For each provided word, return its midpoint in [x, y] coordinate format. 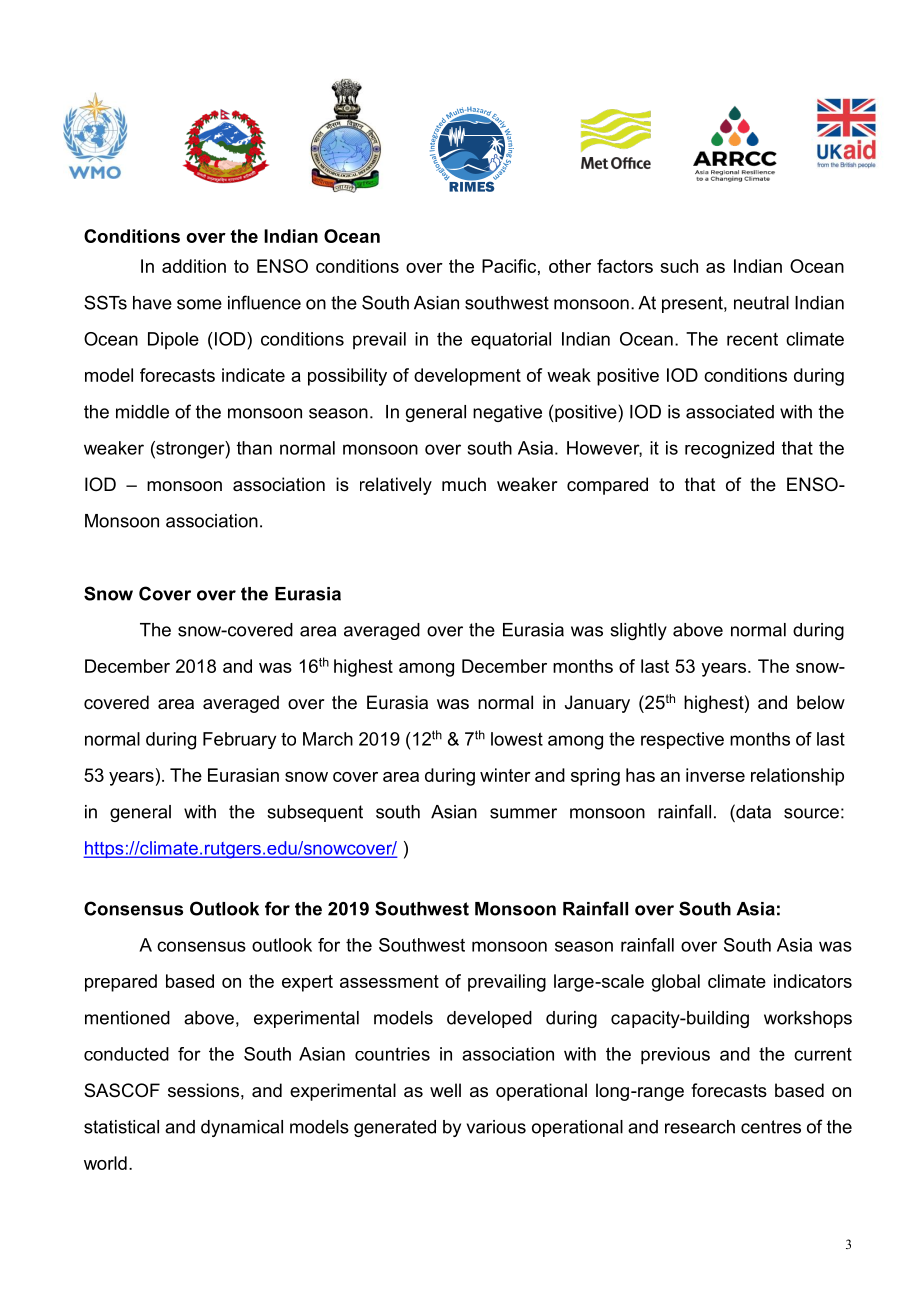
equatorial [511, 341]
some [199, 304]
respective [682, 740]
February [239, 740]
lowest [517, 739]
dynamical [242, 1128]
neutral [761, 303]
